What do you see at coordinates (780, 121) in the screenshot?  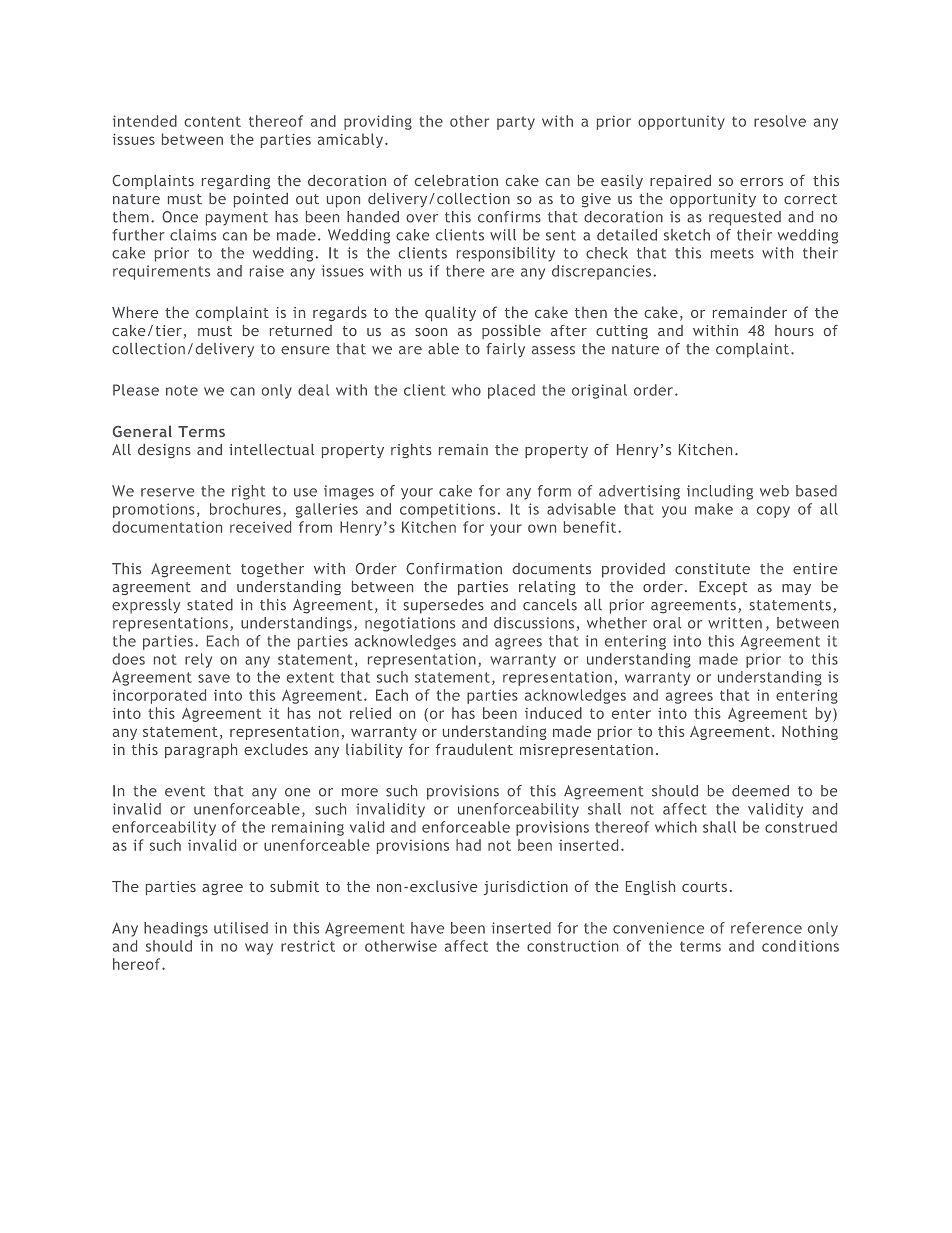 I see `resolve` at bounding box center [780, 121].
